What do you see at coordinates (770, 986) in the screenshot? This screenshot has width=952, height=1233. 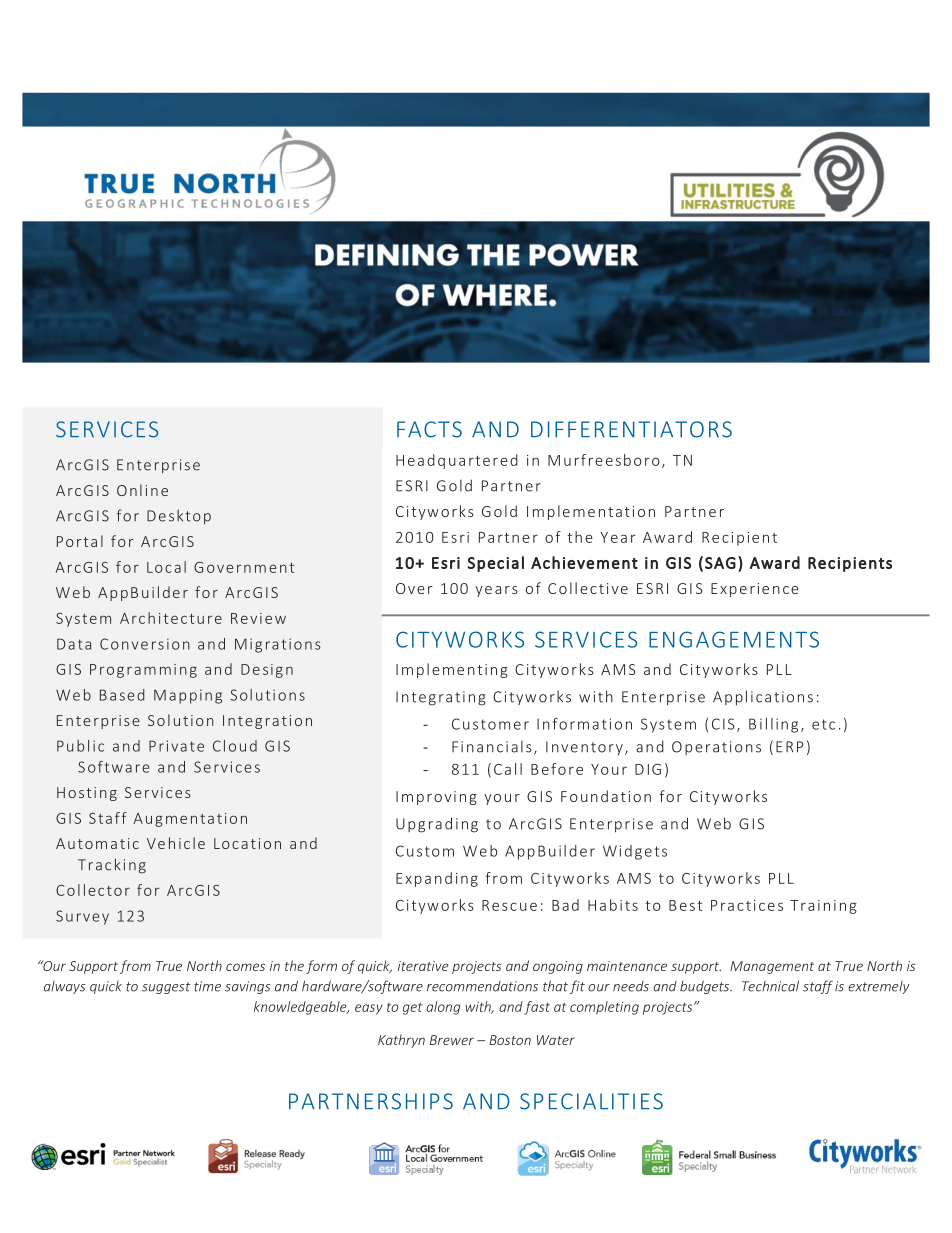 I see `Technical` at bounding box center [770, 986].
